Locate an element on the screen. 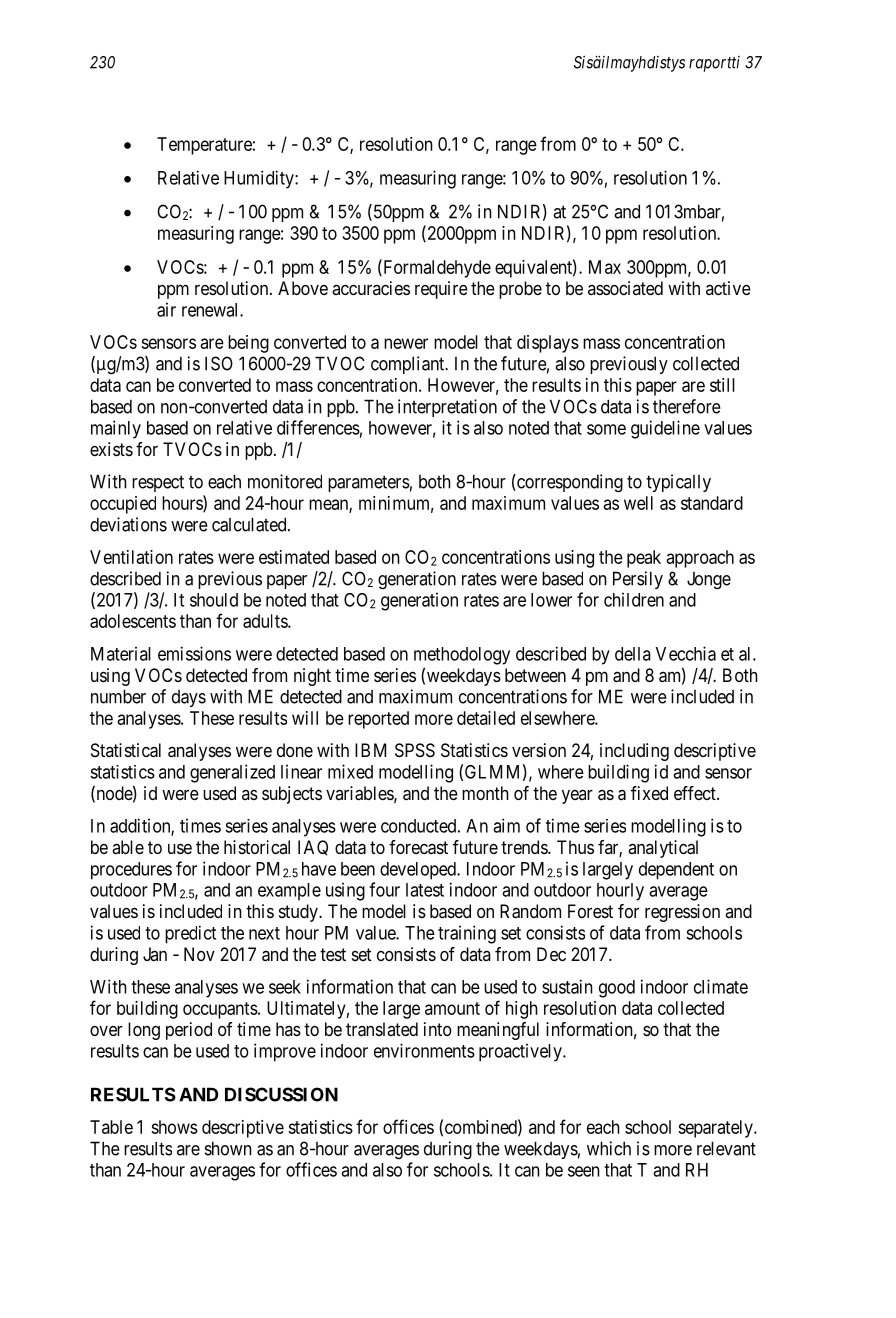 The image size is (896, 1318). associated is located at coordinates (625, 288).
